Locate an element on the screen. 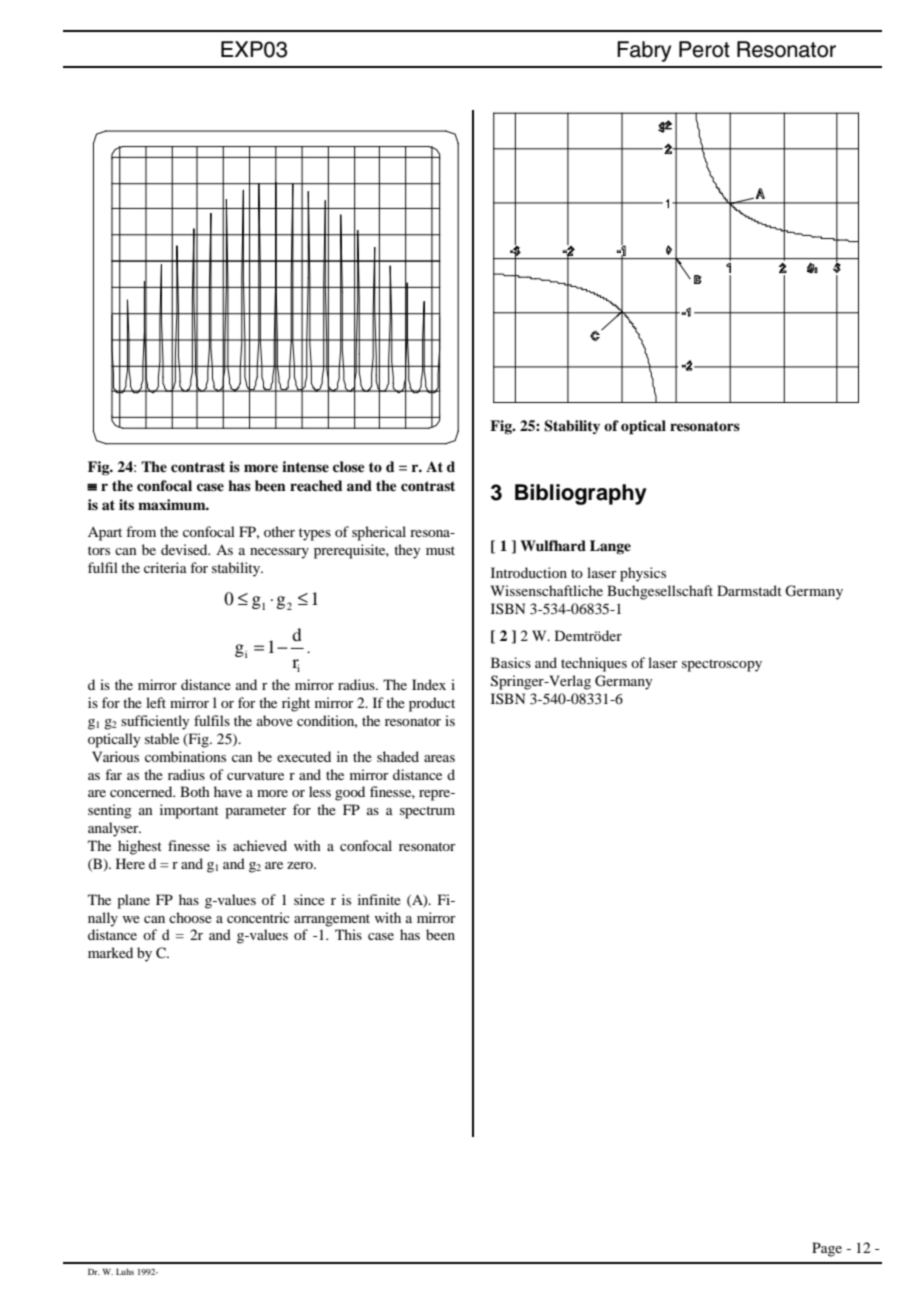 This screenshot has height=1308, width=924. Lange is located at coordinates (610, 547).
